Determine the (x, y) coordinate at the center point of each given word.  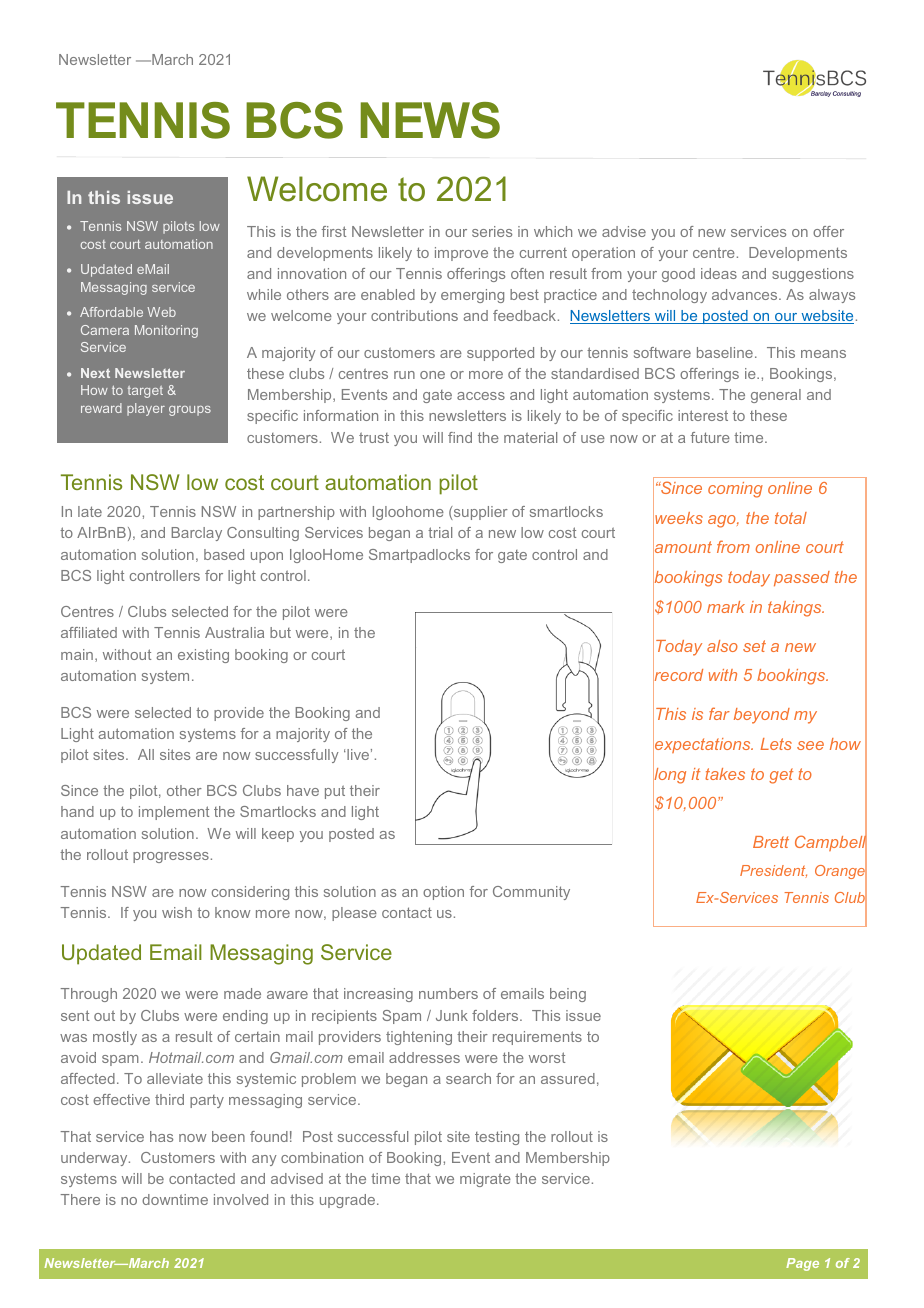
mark (726, 607)
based (224, 554)
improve (461, 254)
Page (802, 1264)
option (443, 893)
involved (241, 1199)
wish (177, 912)
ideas (719, 273)
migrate (485, 1180)
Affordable (111, 312)
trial (440, 532)
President (773, 871)
